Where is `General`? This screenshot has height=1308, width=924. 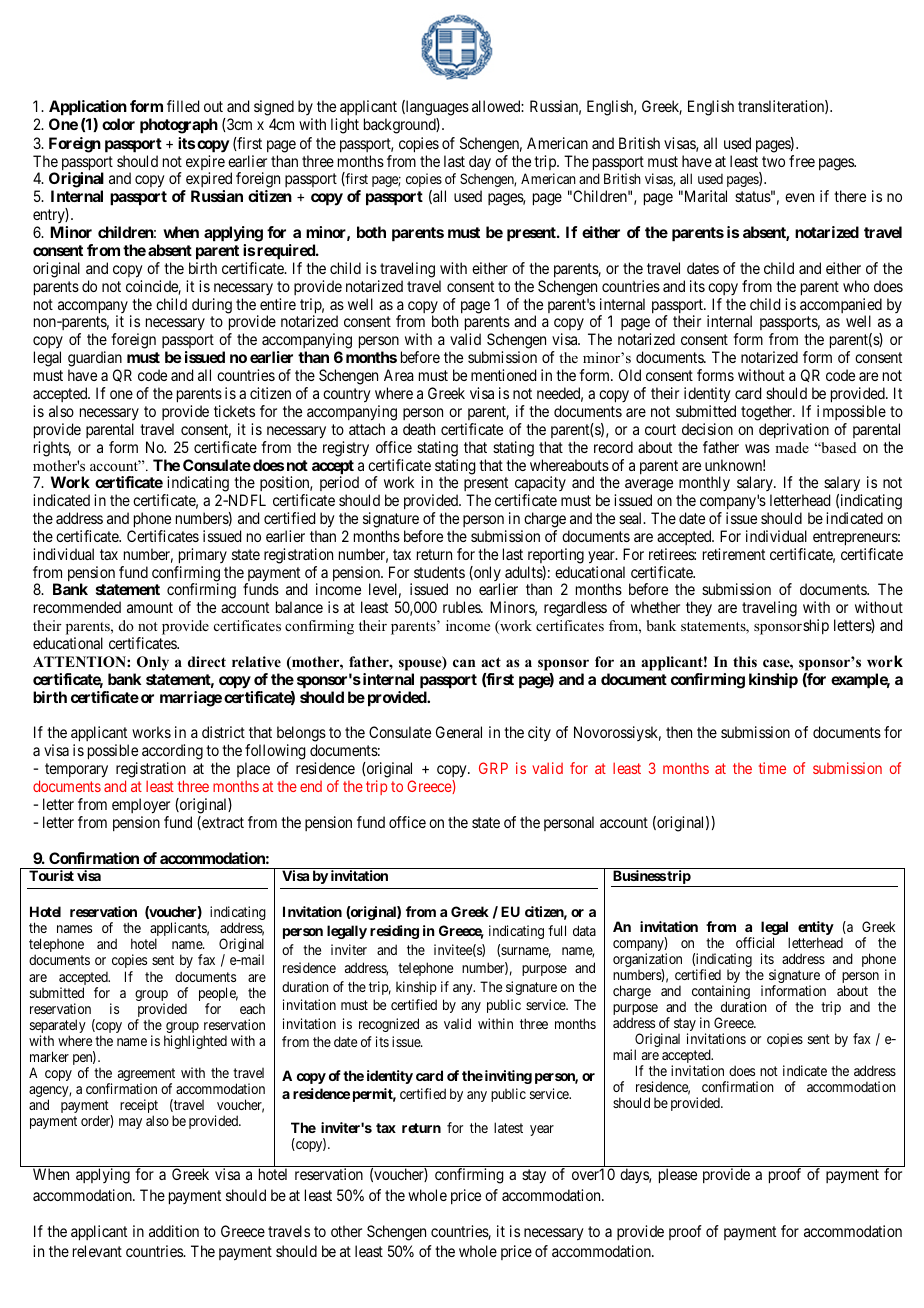 General is located at coordinates (459, 732).
